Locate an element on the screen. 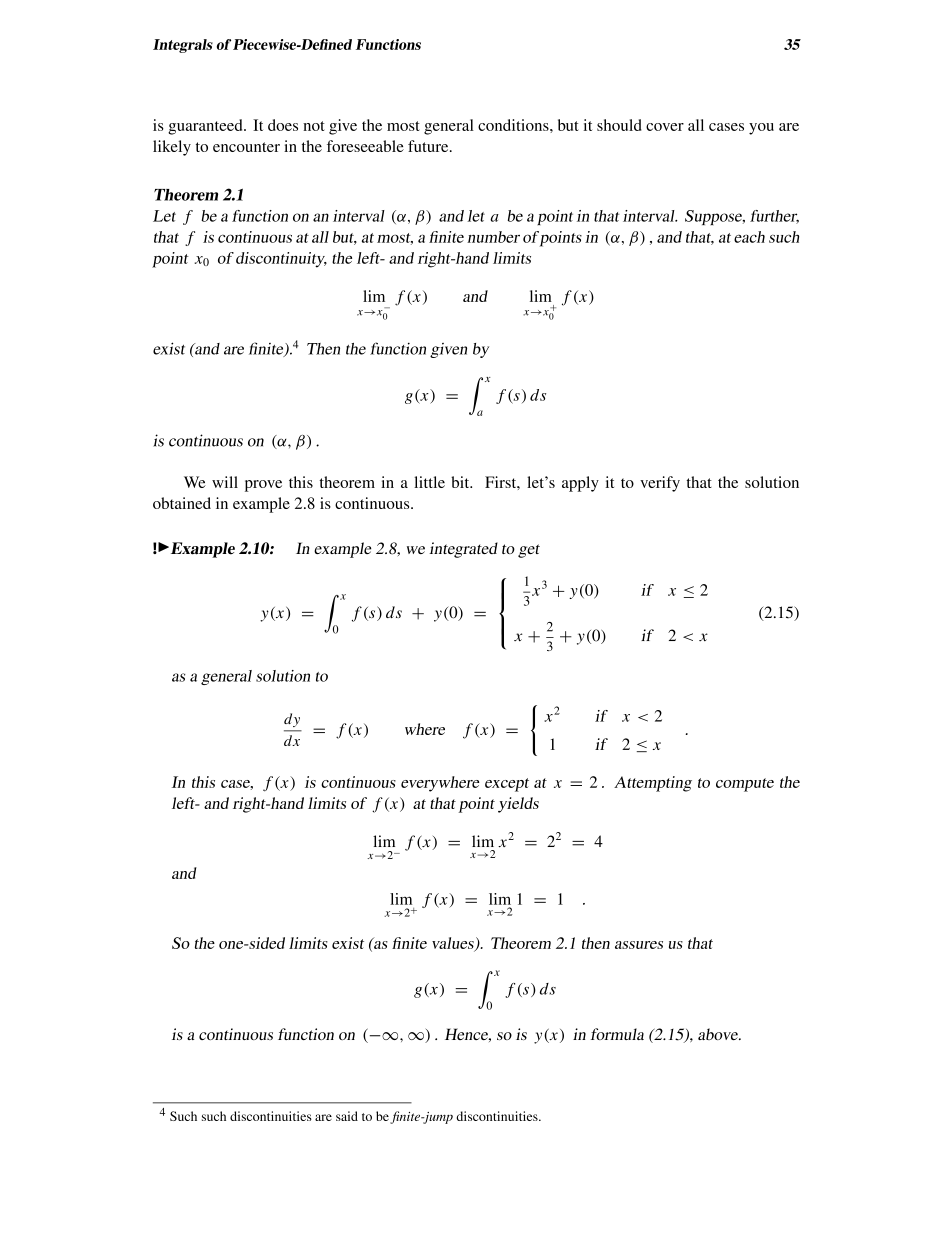  said is located at coordinates (347, 1116).
